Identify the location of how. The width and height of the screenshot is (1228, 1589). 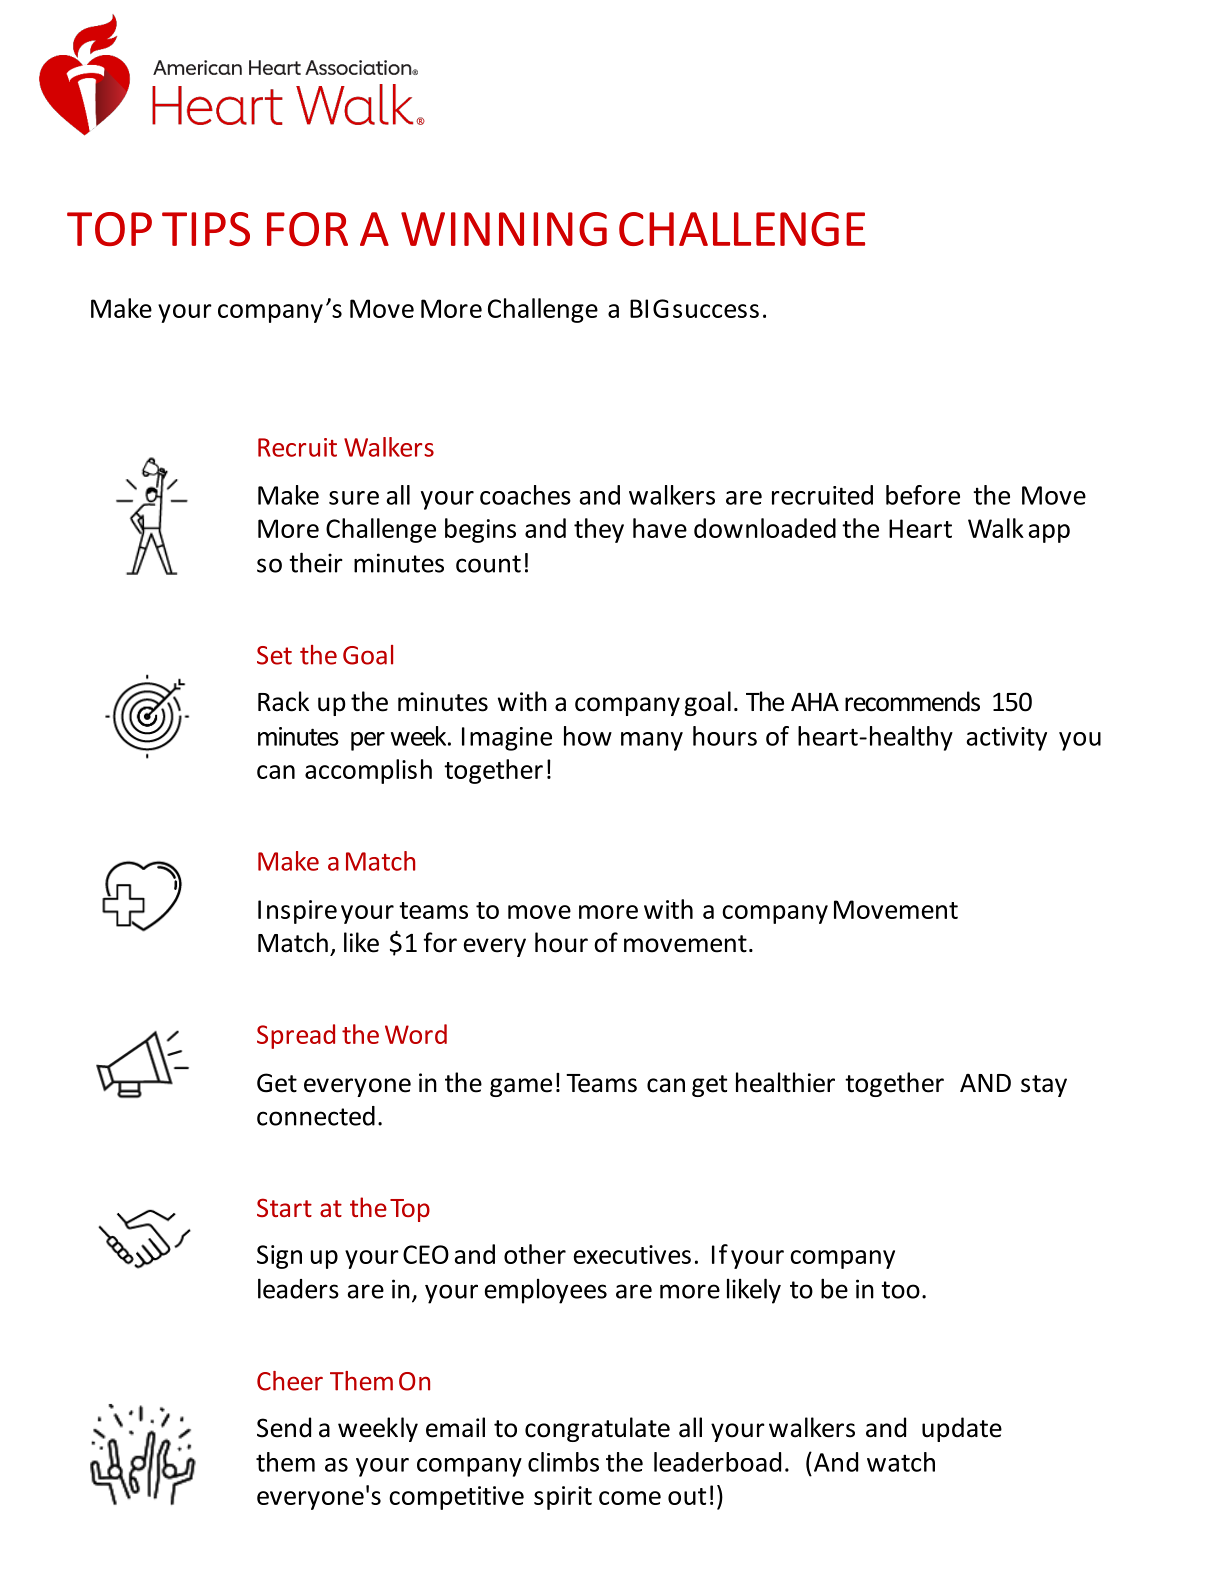
(588, 736).
